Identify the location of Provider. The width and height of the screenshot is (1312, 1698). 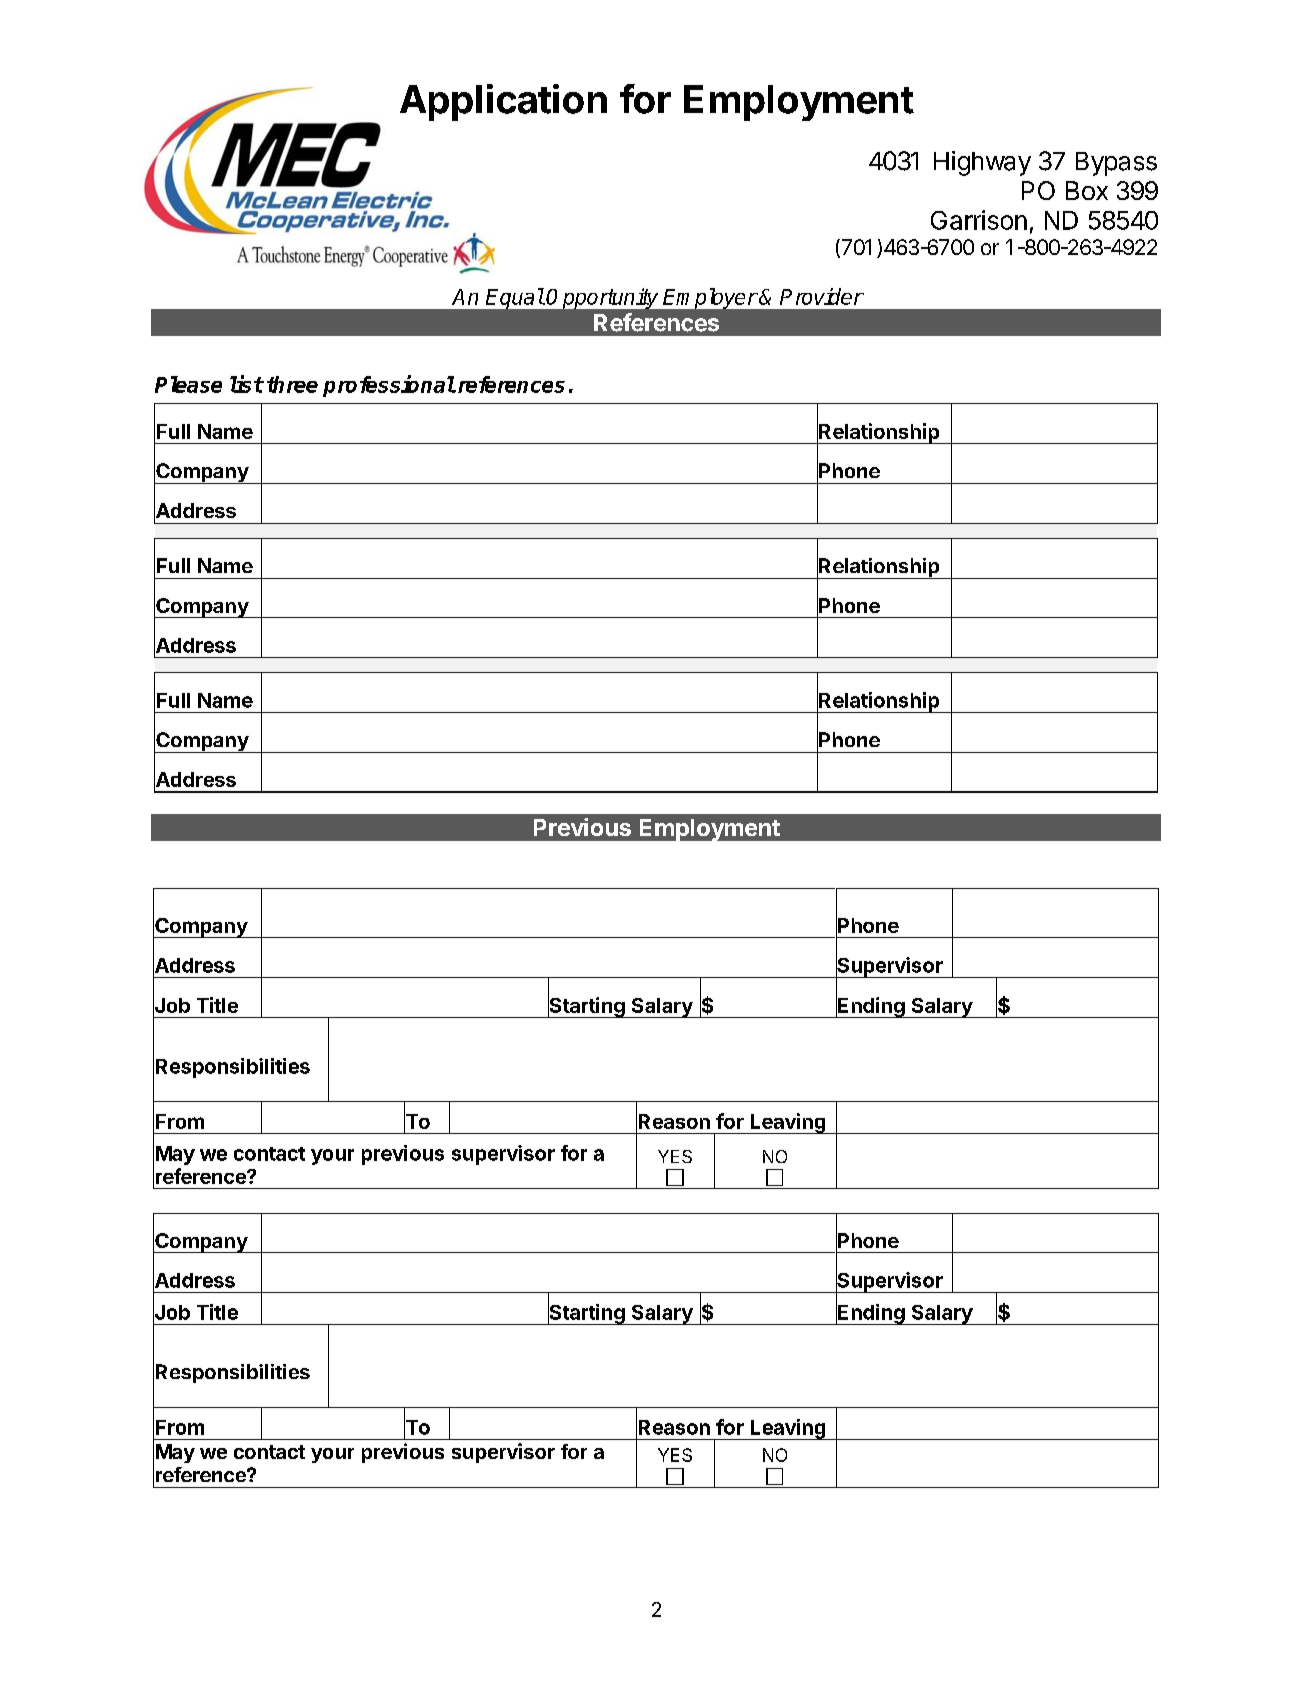
(822, 296).
